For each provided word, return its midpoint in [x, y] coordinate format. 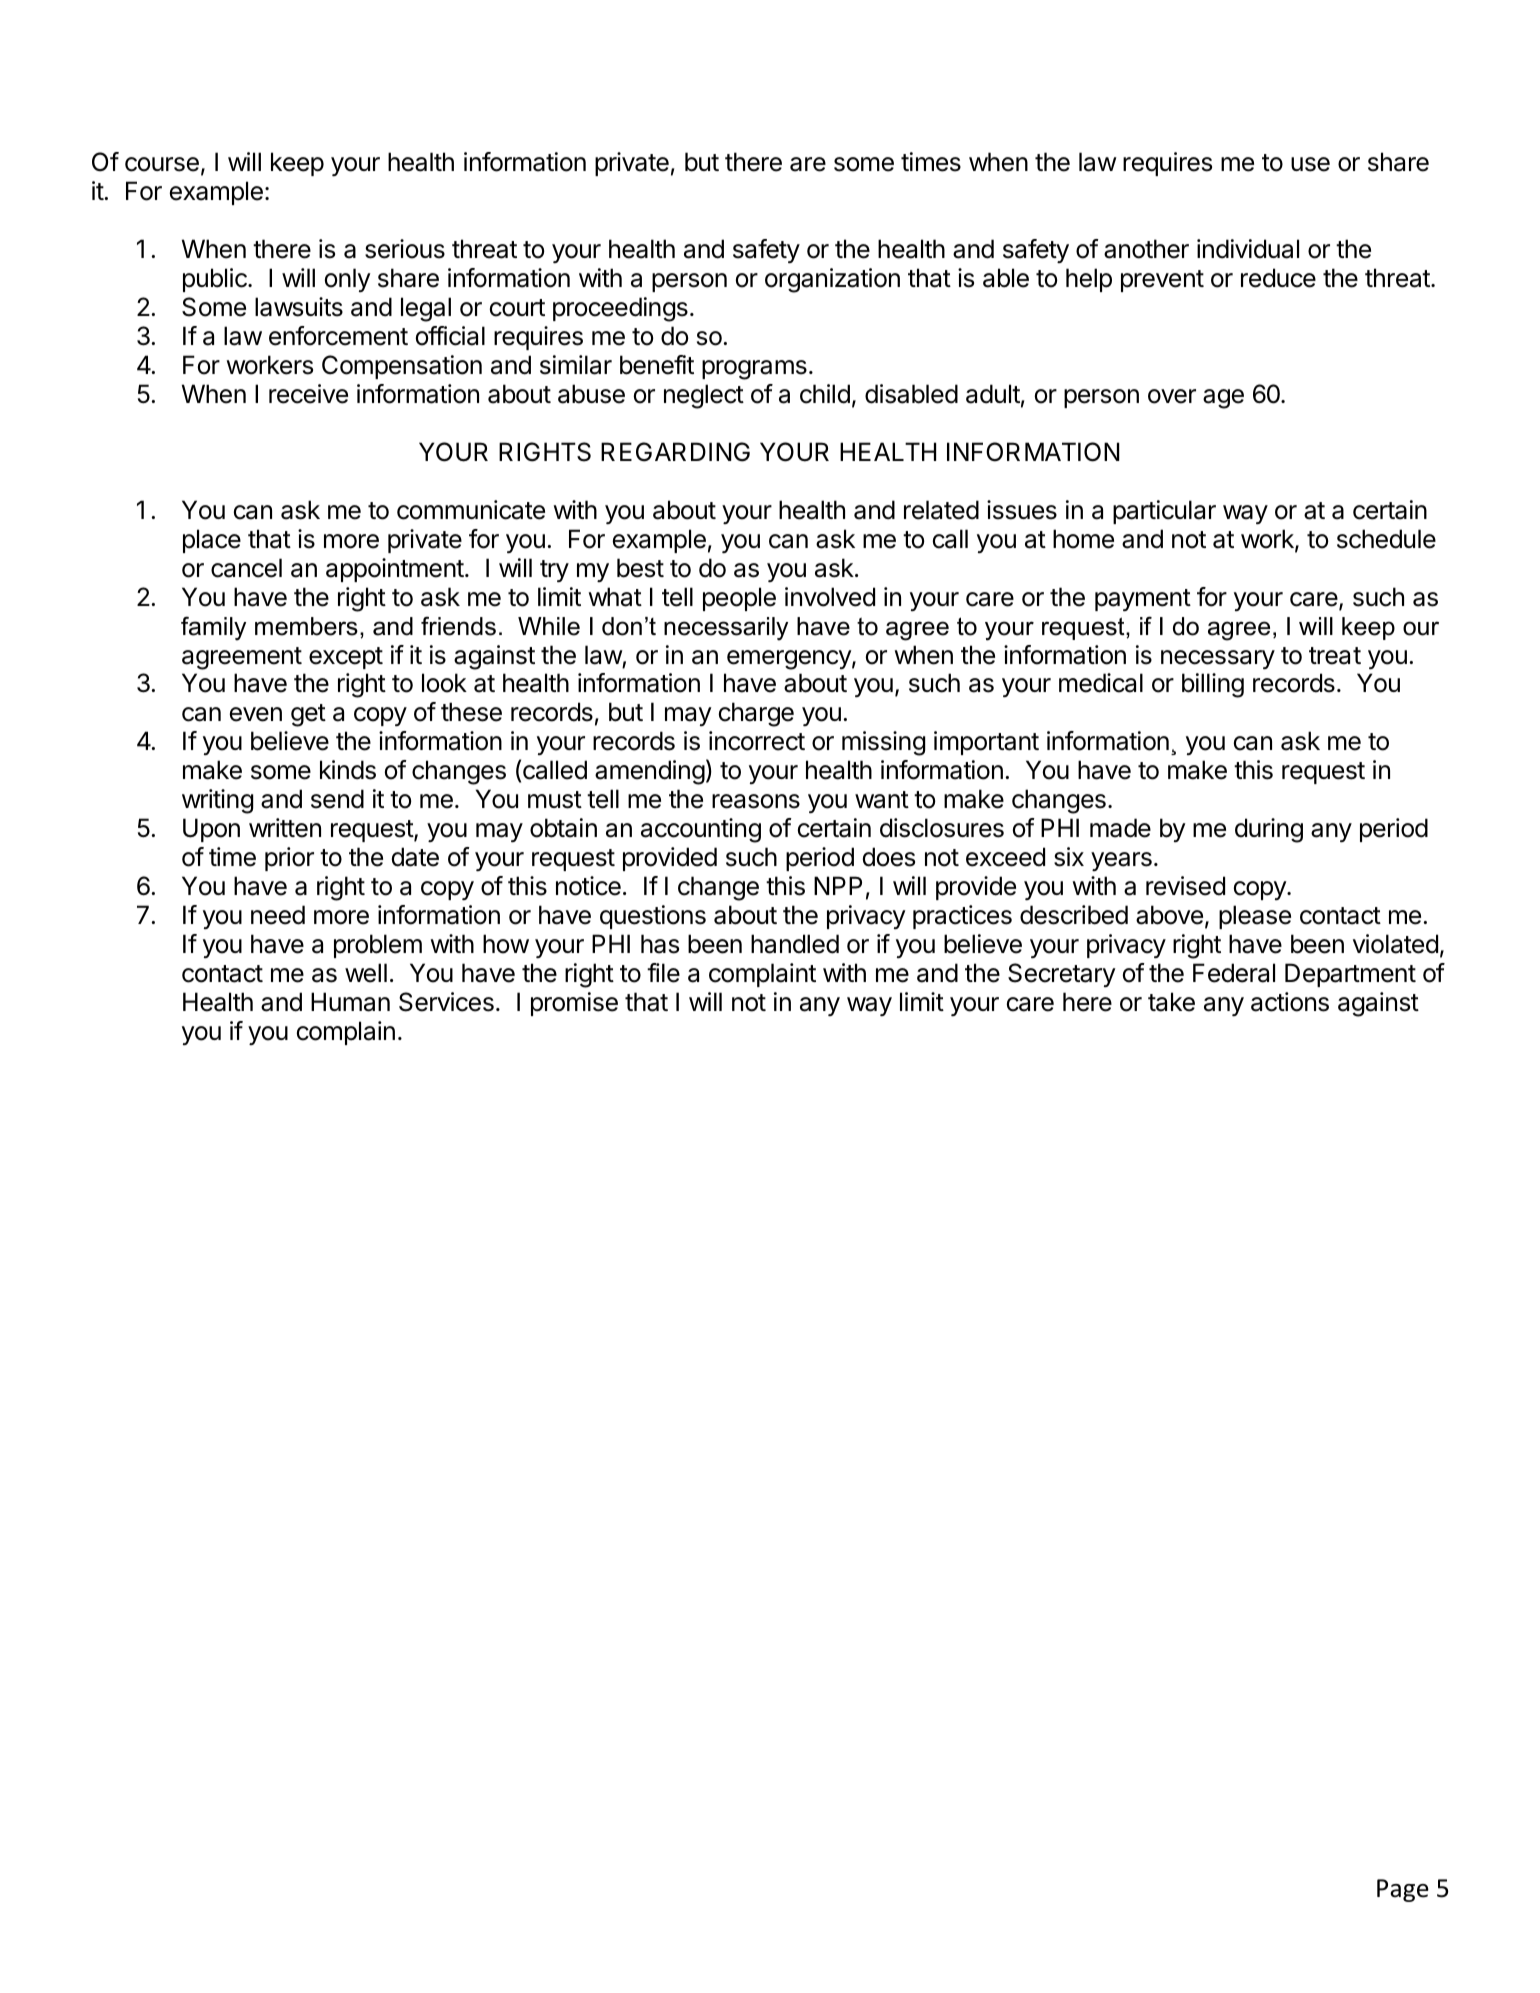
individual [1248, 249]
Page [1403, 1890]
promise [574, 1004]
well [366, 973]
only [348, 280]
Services [446, 1002]
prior [289, 859]
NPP [838, 885]
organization [832, 280]
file [663, 973]
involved [830, 597]
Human [350, 1002]
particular [1164, 512]
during [1269, 830]
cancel [246, 568]
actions [1290, 1002]
